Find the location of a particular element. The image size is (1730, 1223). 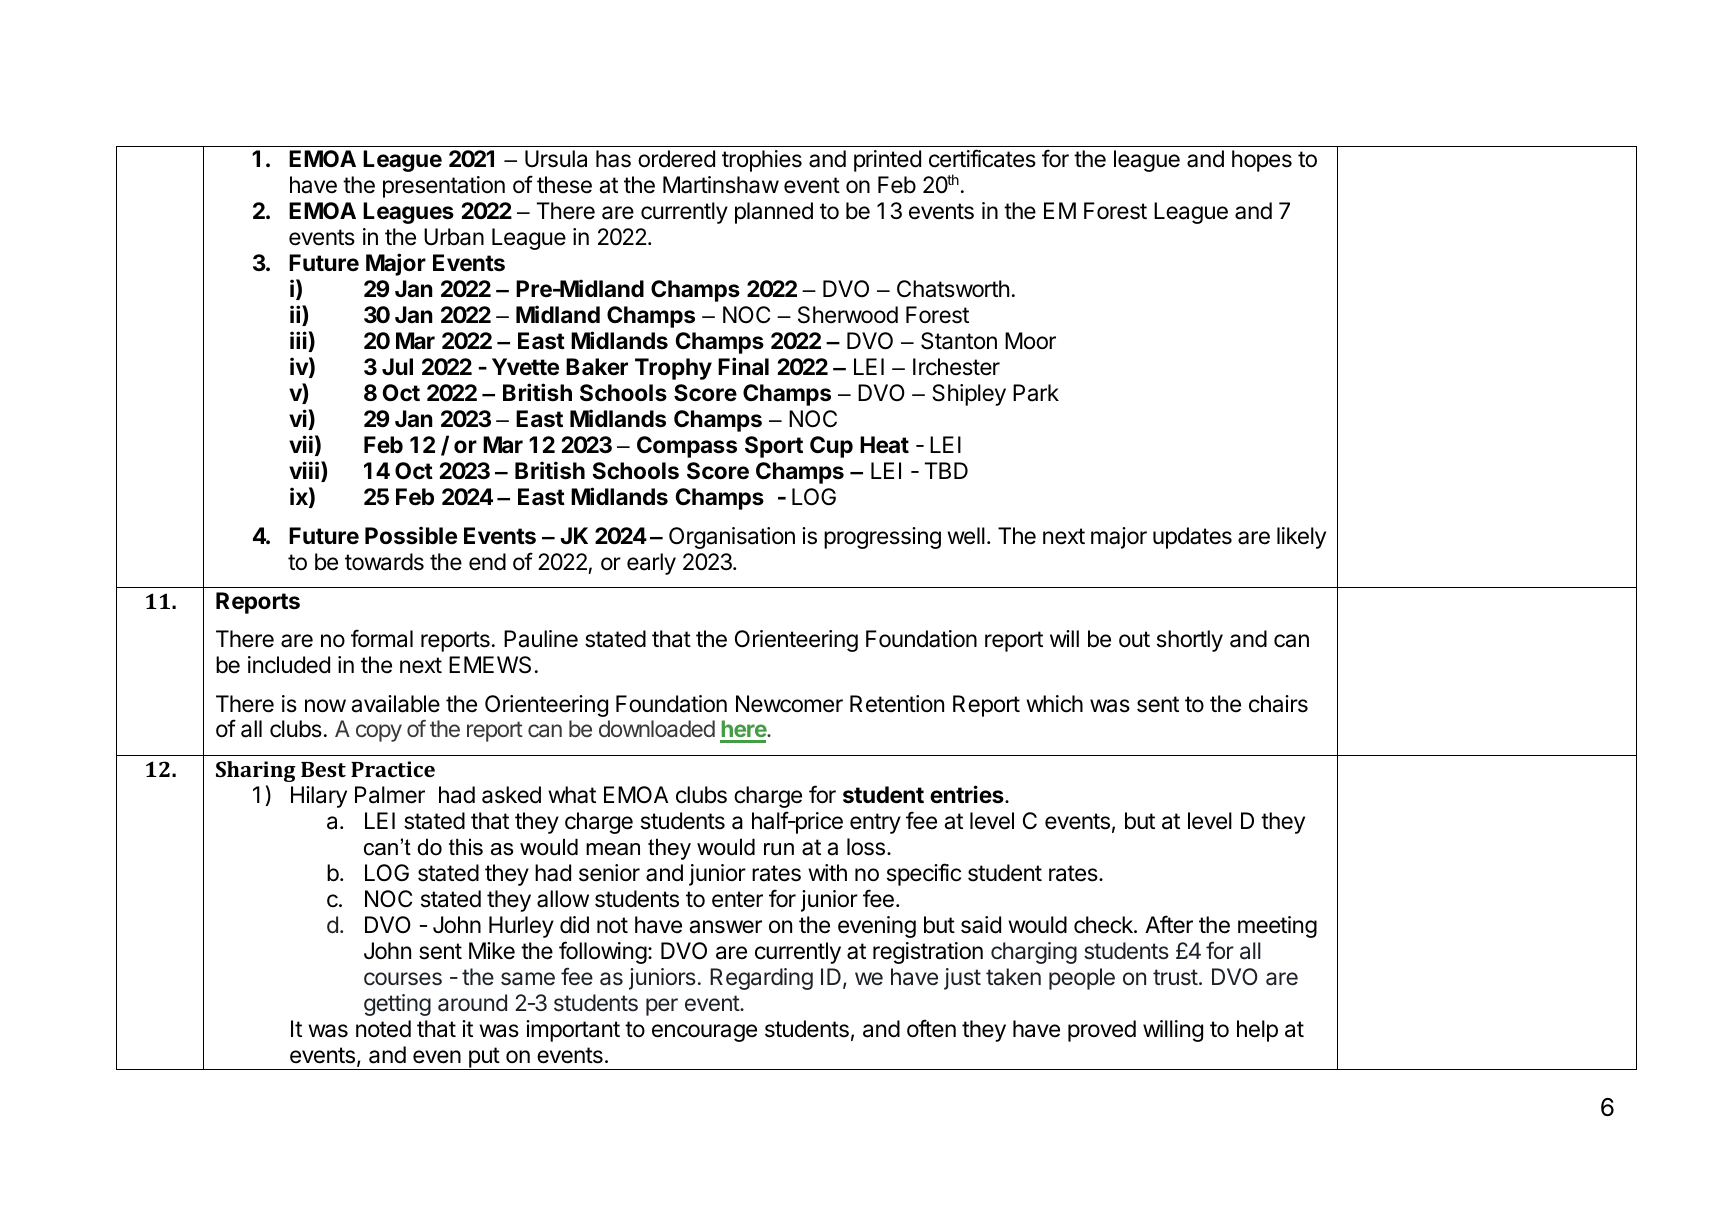

trophies is located at coordinates (762, 161).
